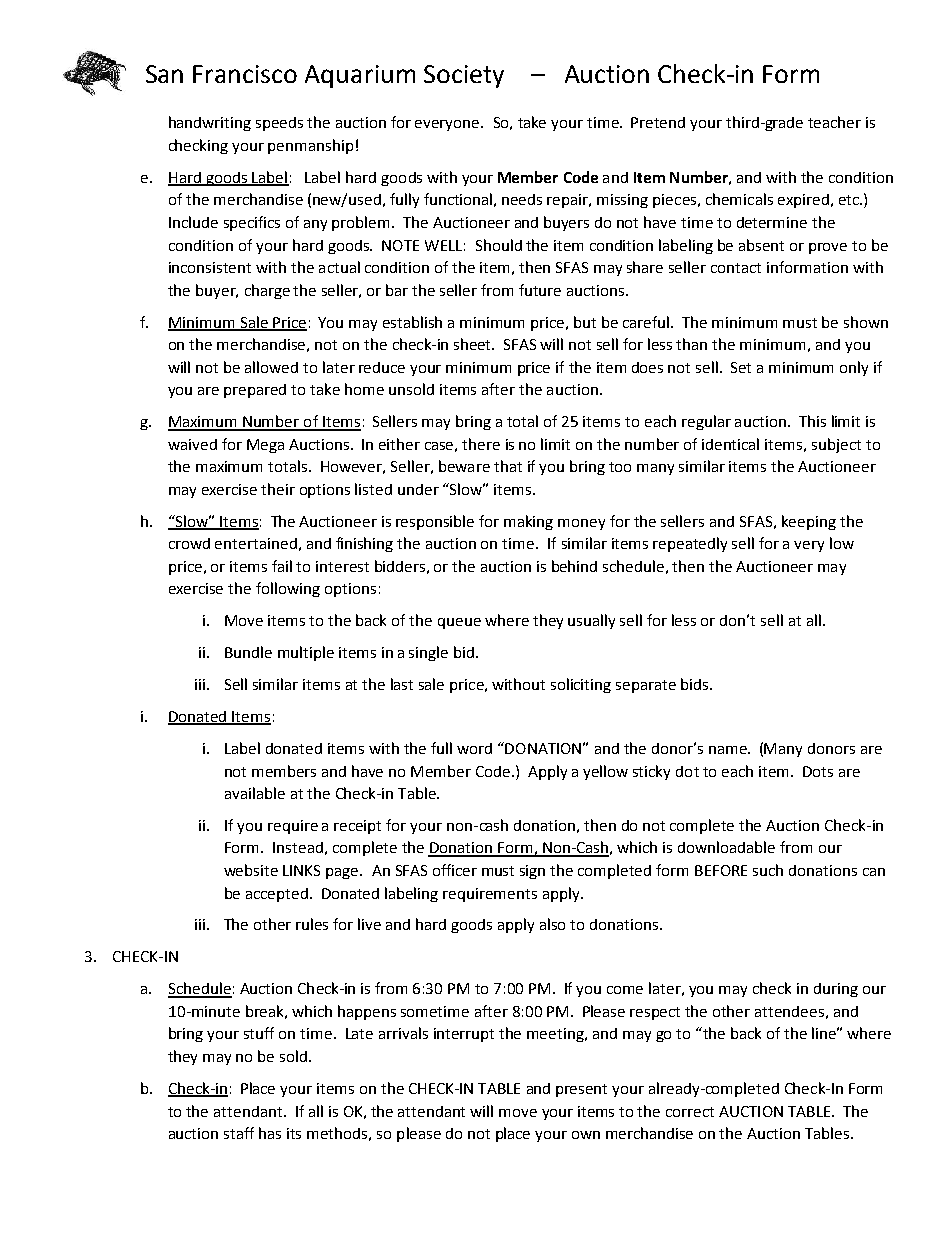 Image resolution: width=952 pixels, height=1233 pixels. Describe the element at coordinates (809, 522) in the screenshot. I see `keeping` at that location.
